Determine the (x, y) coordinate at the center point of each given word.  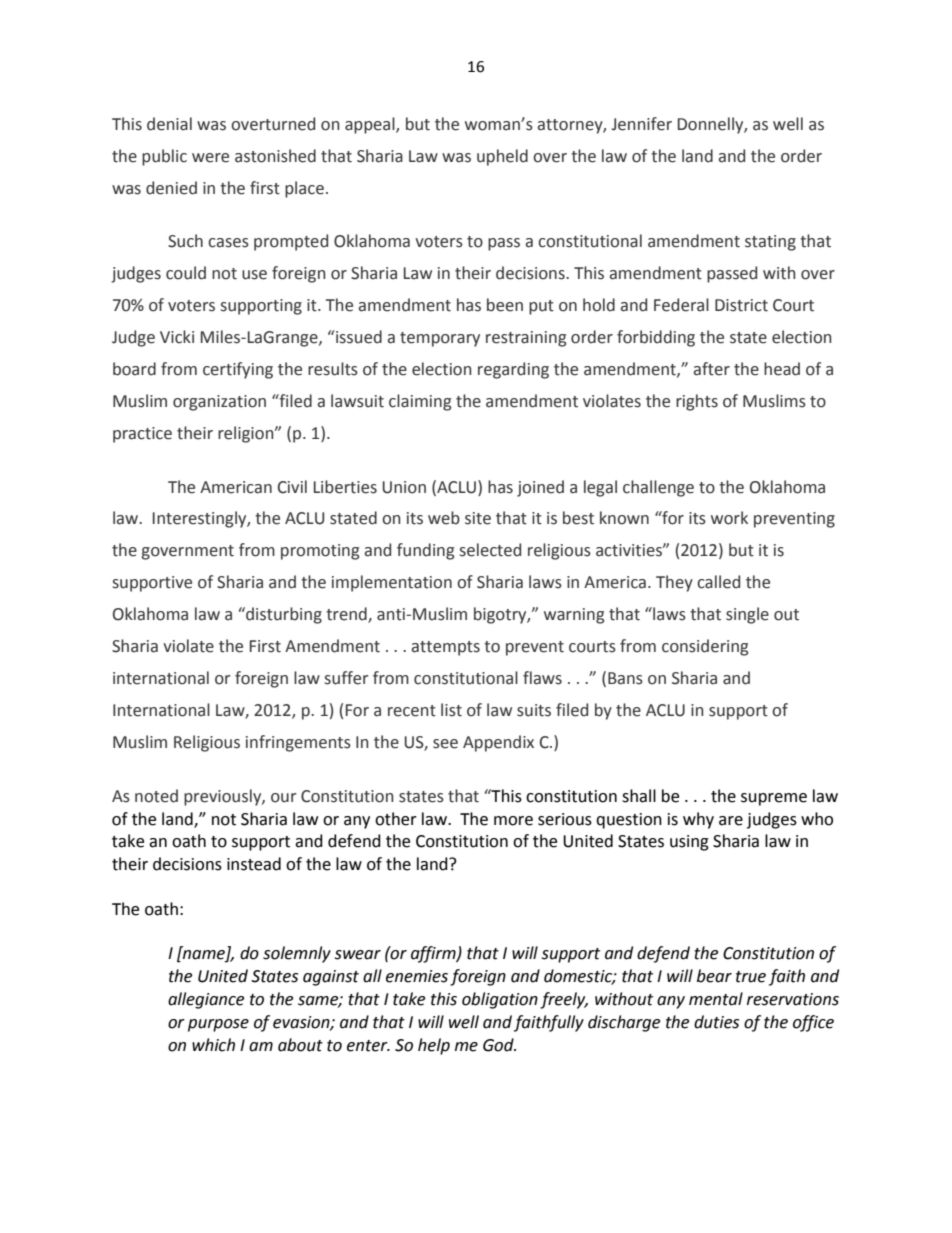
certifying (238, 370)
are (731, 821)
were (210, 158)
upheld (502, 157)
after (712, 369)
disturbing (283, 615)
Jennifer (642, 124)
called (718, 582)
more (513, 821)
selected (490, 550)
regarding (513, 370)
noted (156, 796)
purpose (218, 1025)
